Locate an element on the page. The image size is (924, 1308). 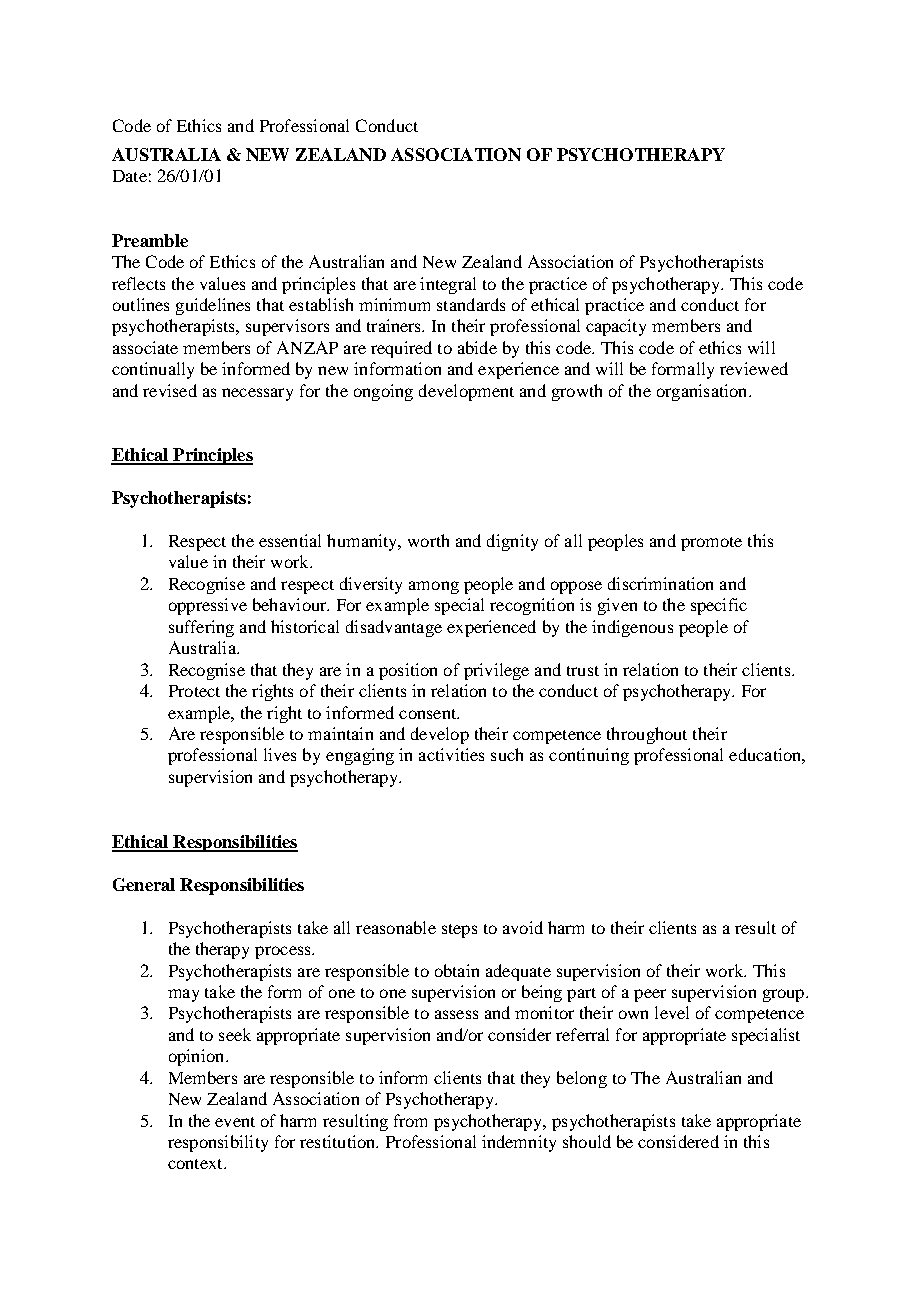
position is located at coordinates (408, 671).
